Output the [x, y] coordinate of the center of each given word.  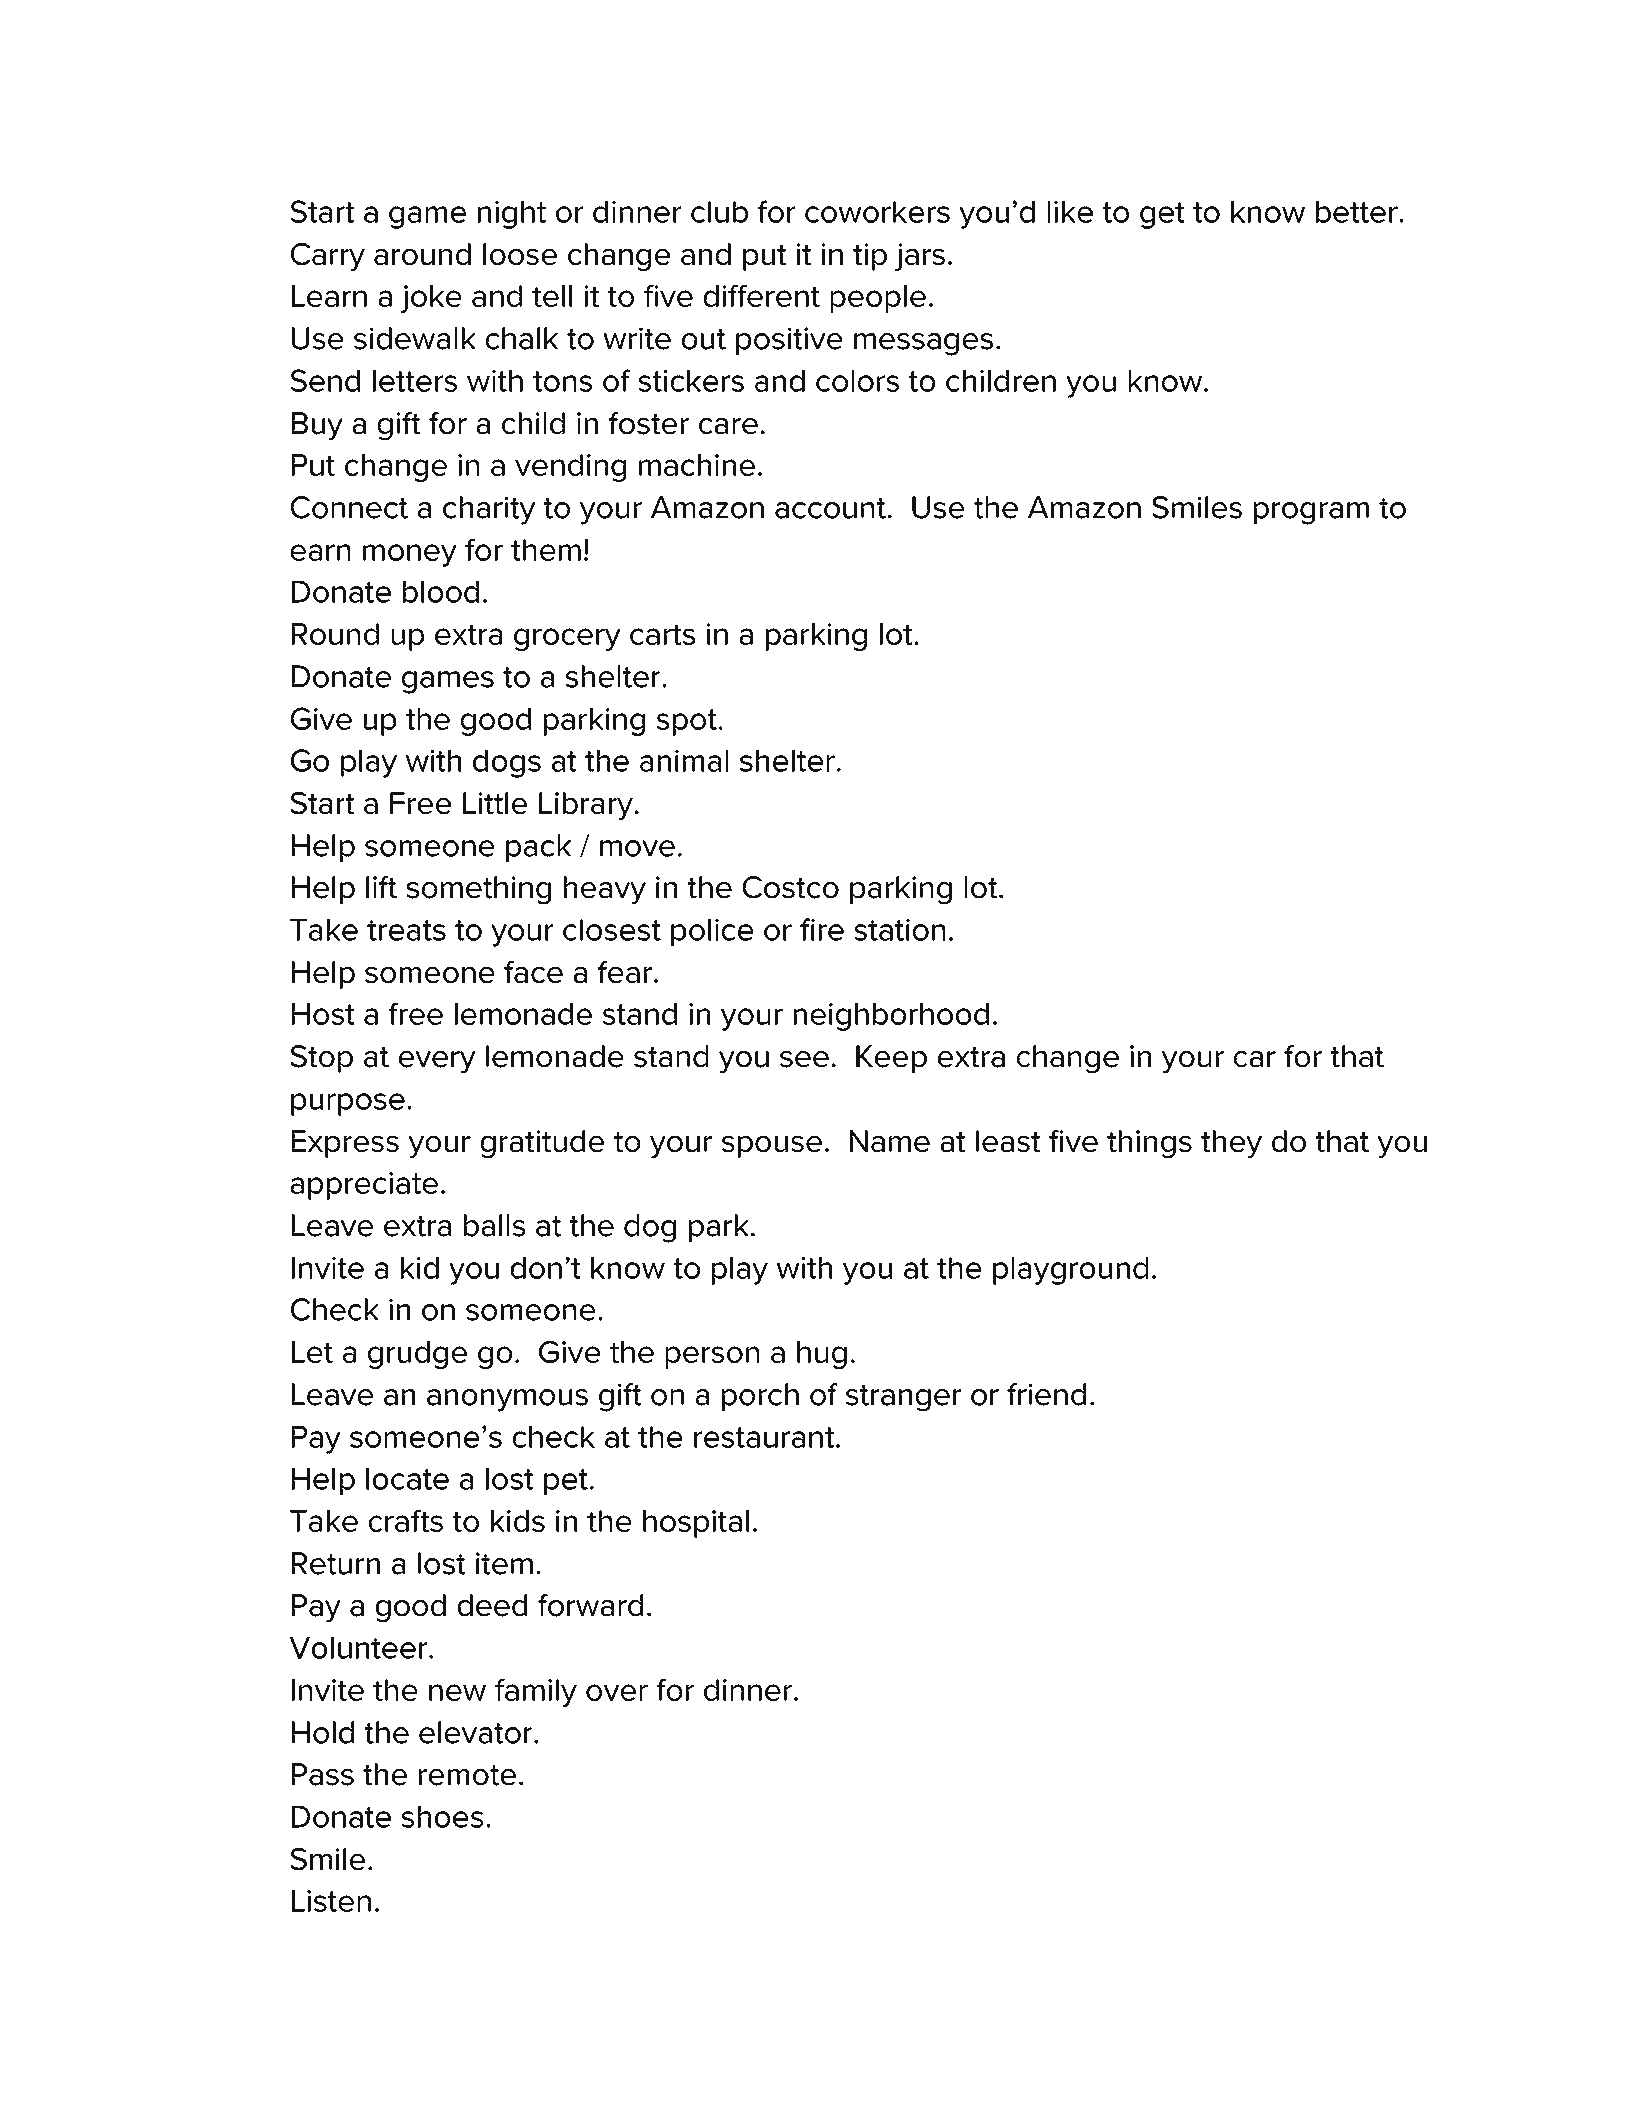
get [1162, 215]
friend [1046, 1394]
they [1231, 1144]
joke [431, 299]
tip [870, 257]
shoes [442, 1817]
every [437, 1062]
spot [687, 722]
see [804, 1059]
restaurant [765, 1437]
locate [407, 1479]
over [617, 1692]
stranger [903, 1398]
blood [441, 592]
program [1311, 513]
